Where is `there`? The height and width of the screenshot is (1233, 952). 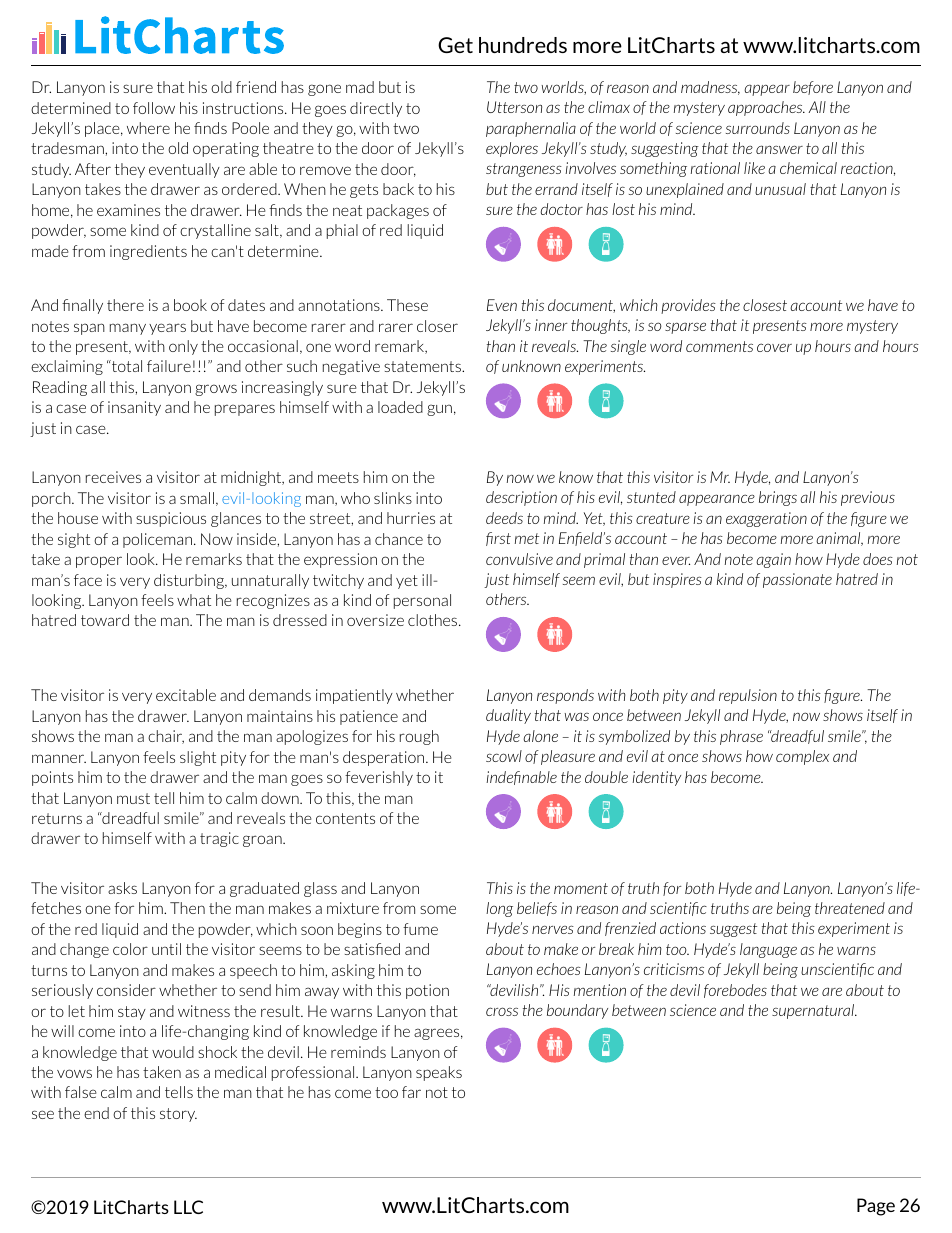
there is located at coordinates (125, 305).
